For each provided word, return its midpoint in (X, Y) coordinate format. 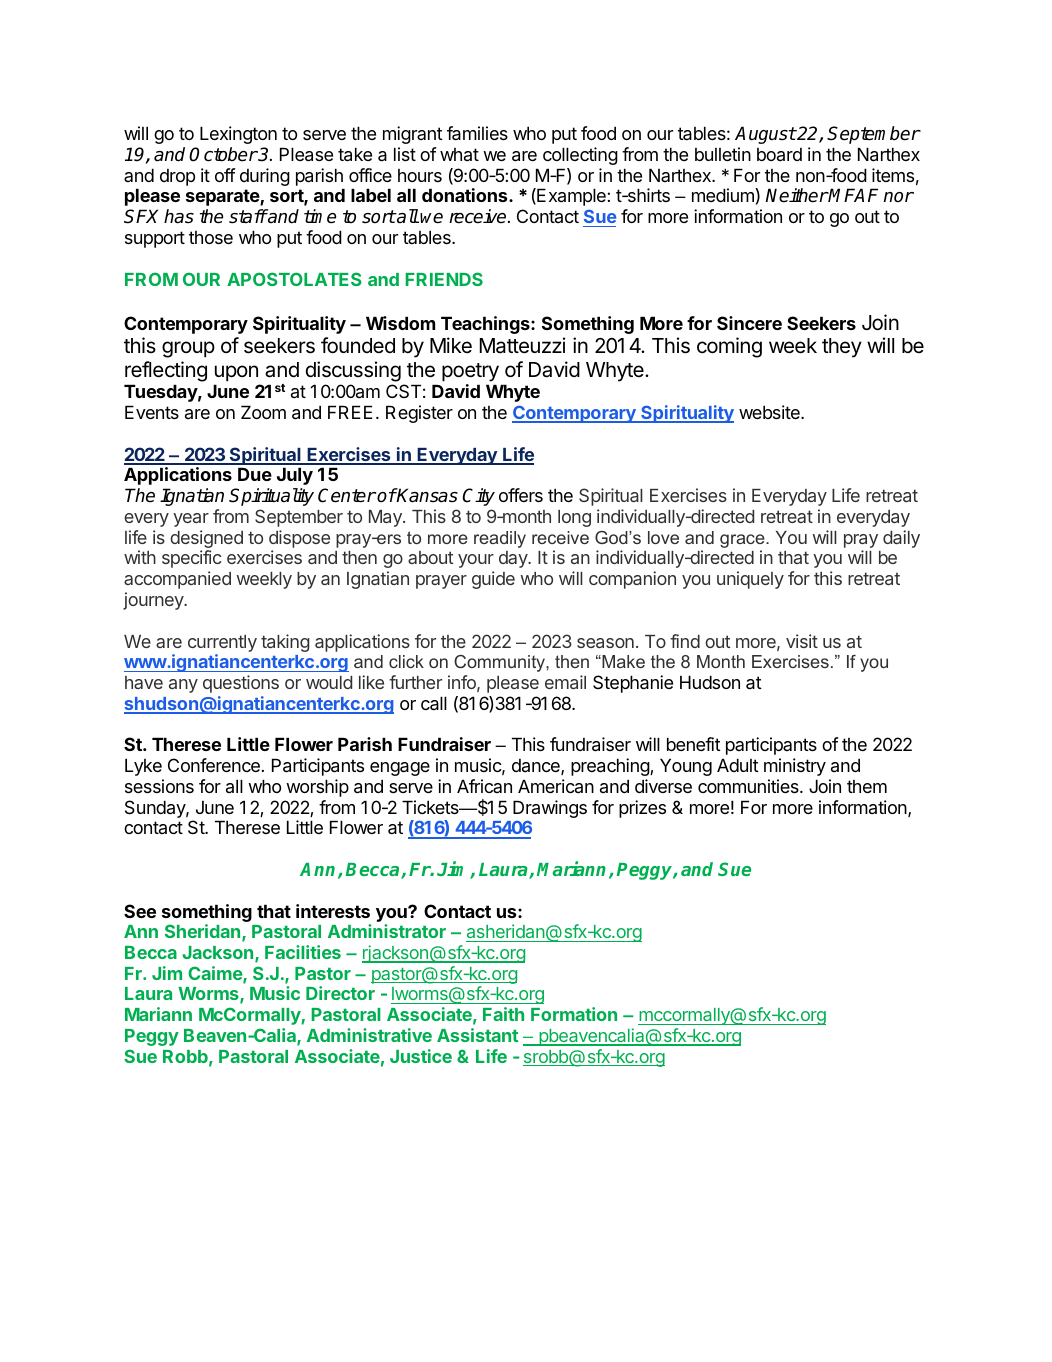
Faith (503, 1014)
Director (340, 993)
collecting (580, 156)
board (779, 154)
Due (255, 474)
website (770, 412)
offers (521, 495)
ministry (795, 767)
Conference (214, 765)
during (265, 177)
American (556, 786)
